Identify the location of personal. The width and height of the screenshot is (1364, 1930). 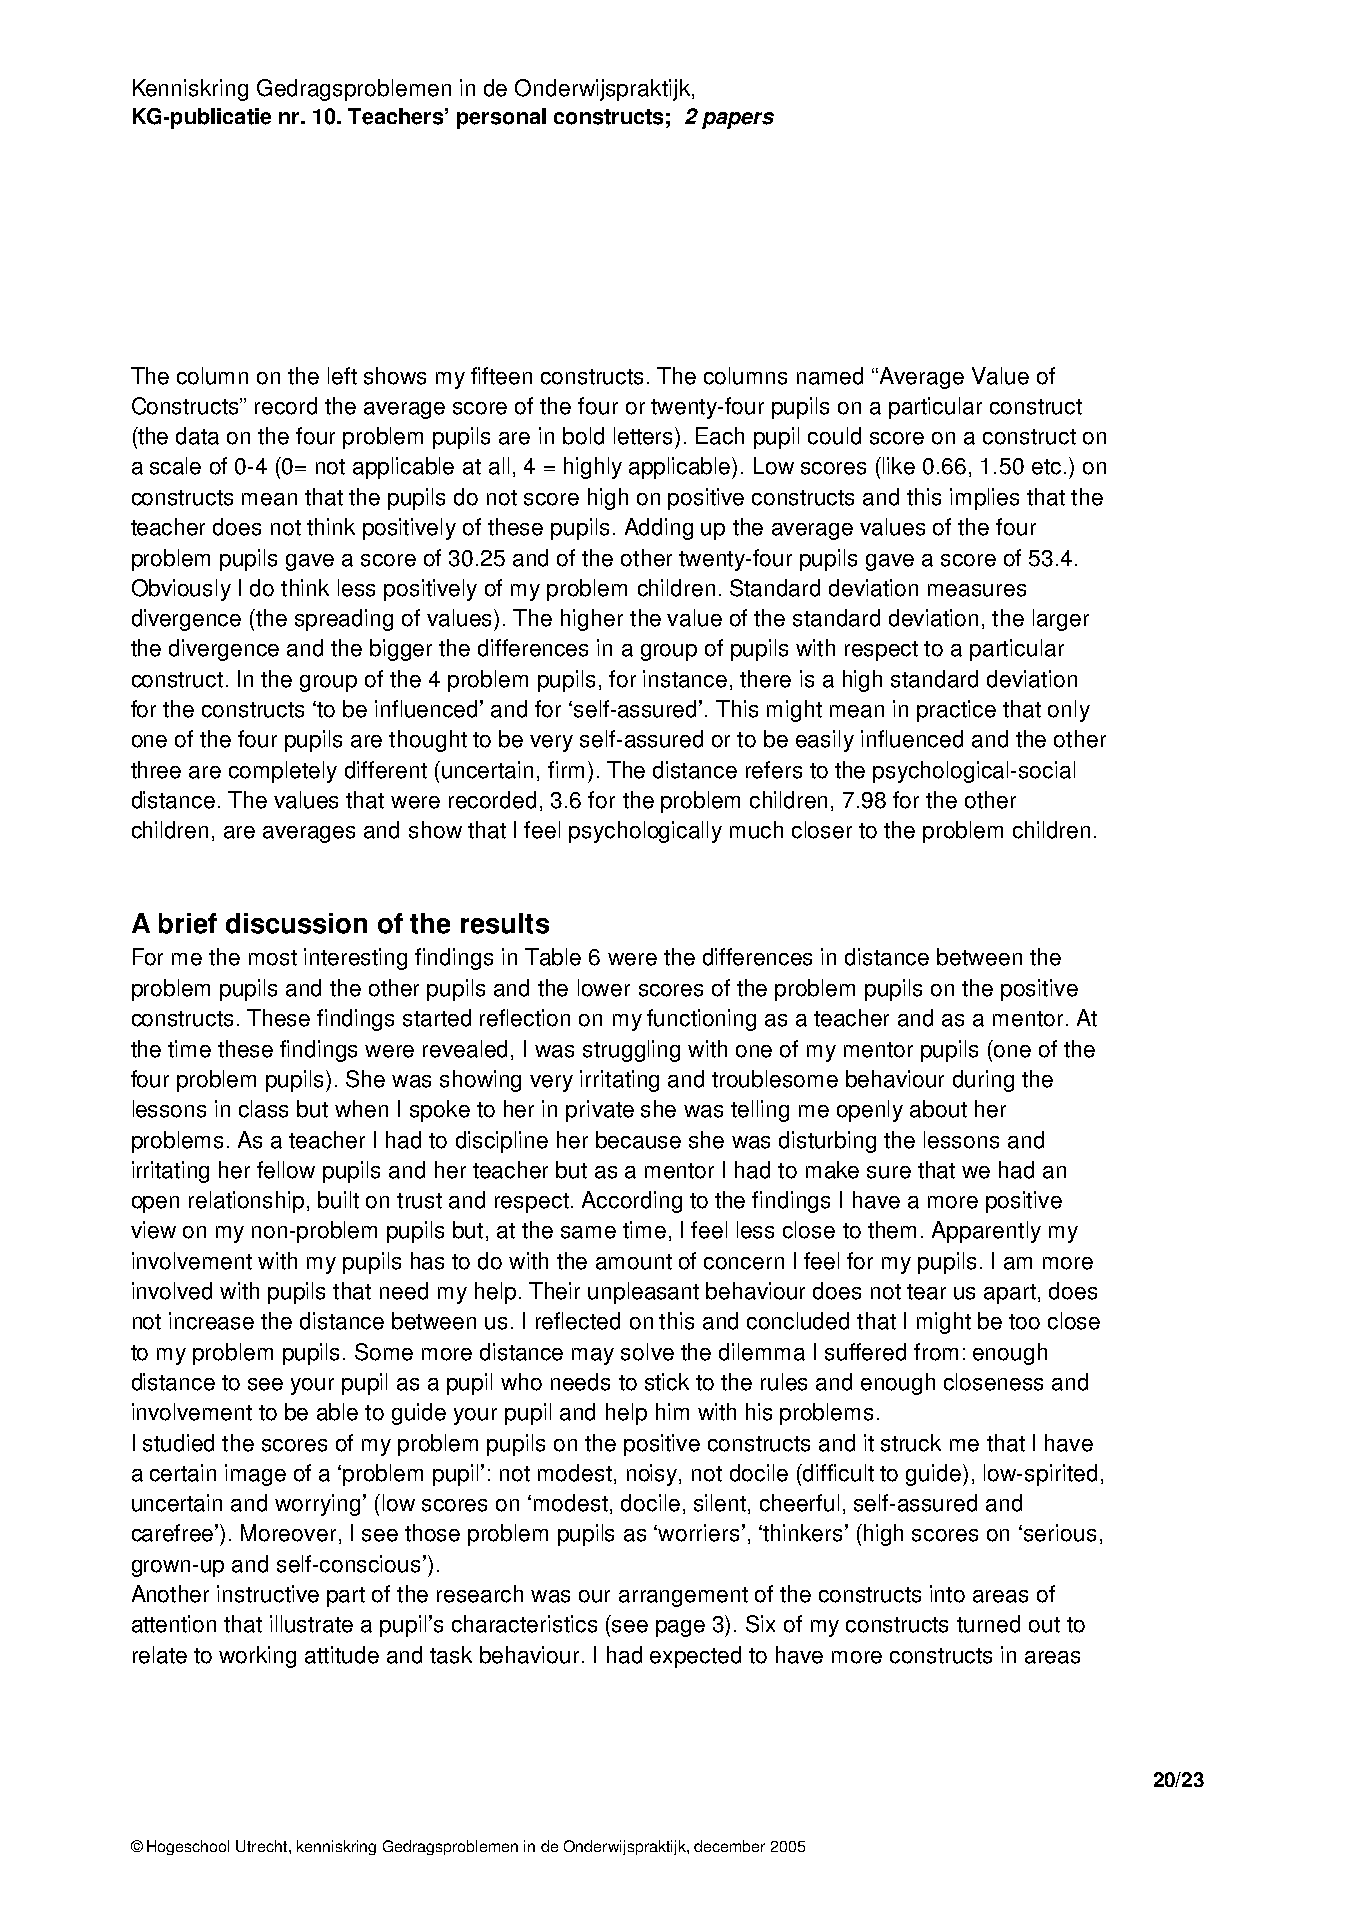
(501, 118).
